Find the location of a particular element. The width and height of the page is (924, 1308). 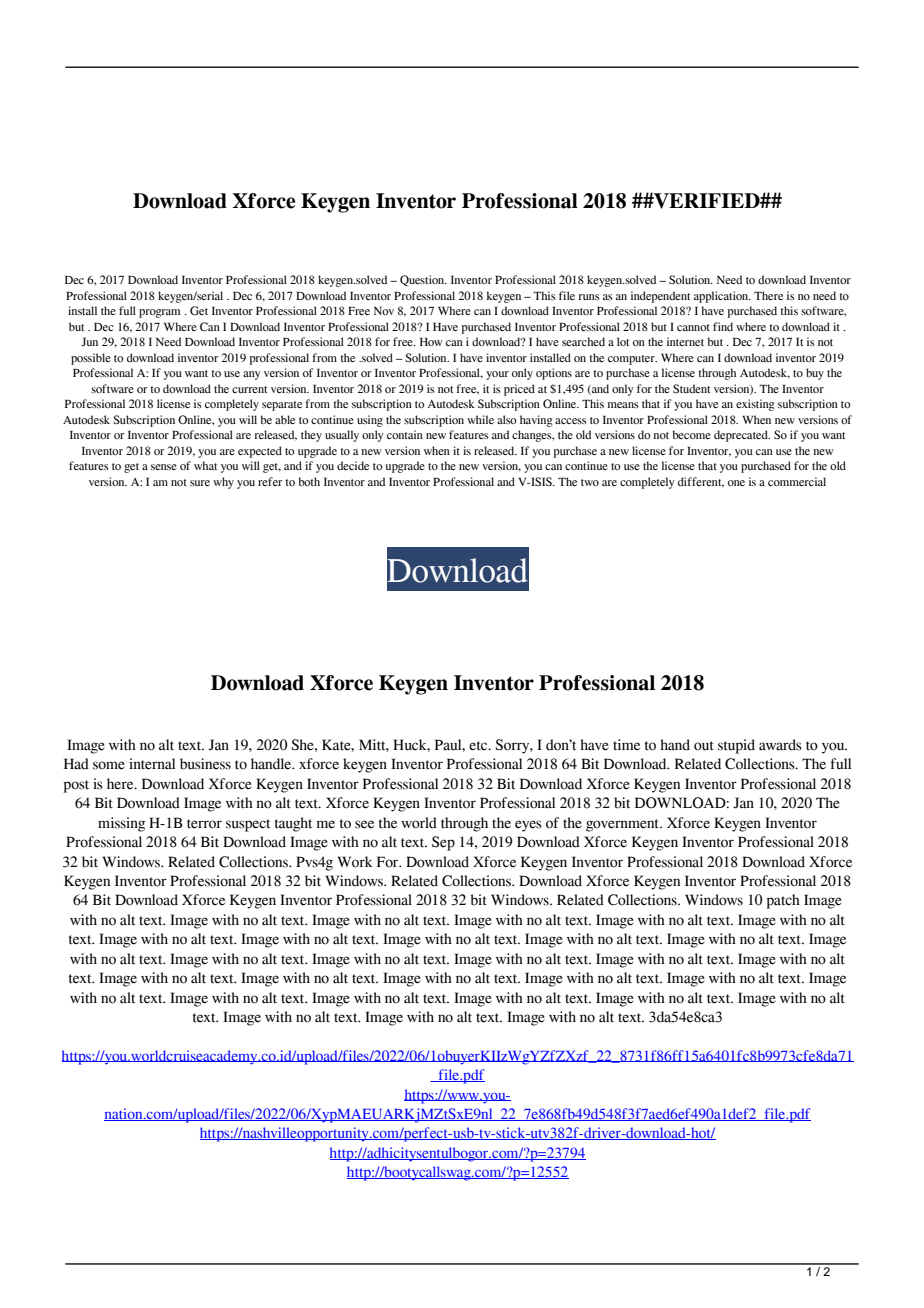

program is located at coordinates (159, 313).
